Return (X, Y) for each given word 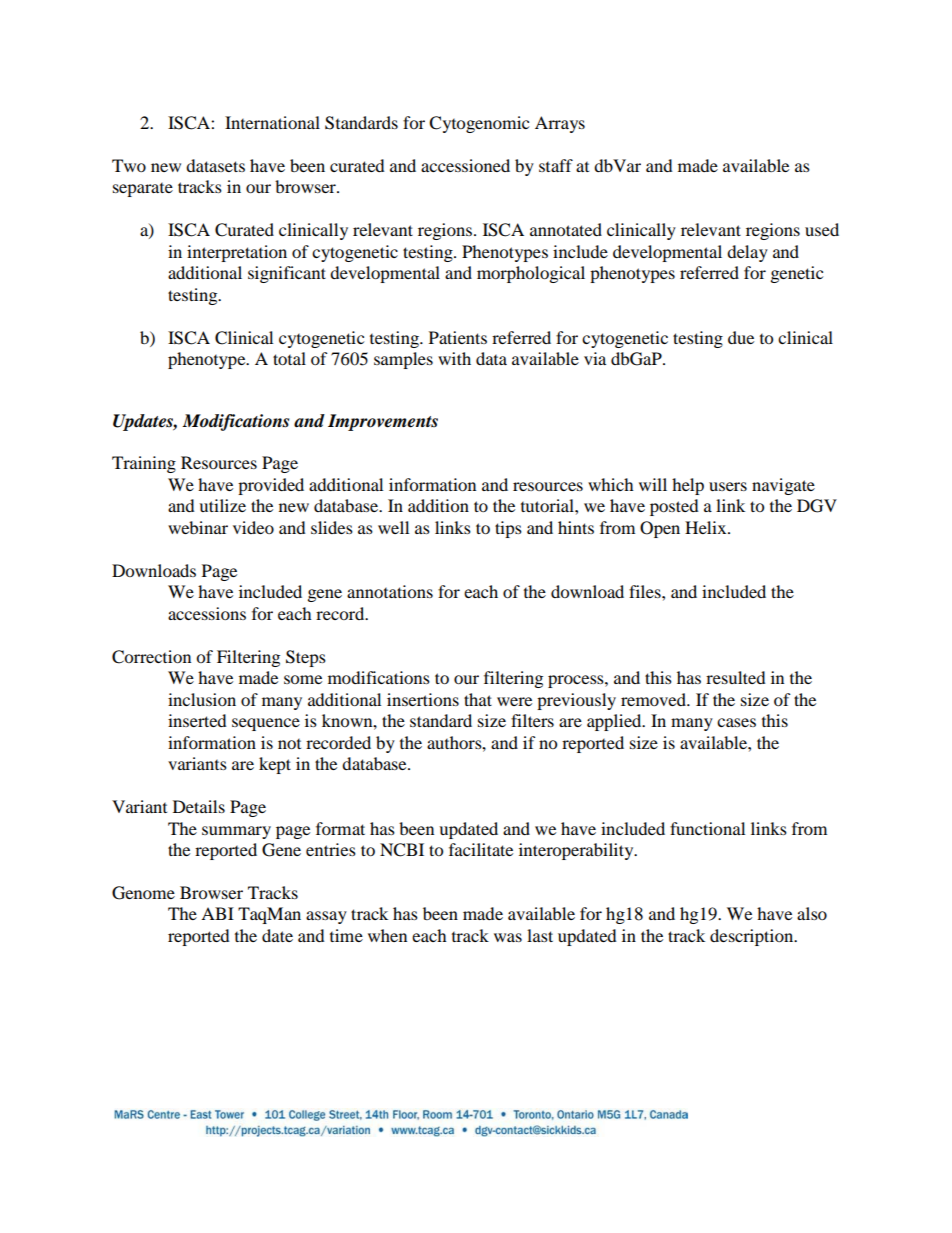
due (741, 337)
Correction (151, 657)
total (289, 358)
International (272, 122)
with (454, 358)
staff (556, 165)
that (478, 699)
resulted (736, 677)
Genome (143, 893)
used (822, 229)
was (508, 937)
